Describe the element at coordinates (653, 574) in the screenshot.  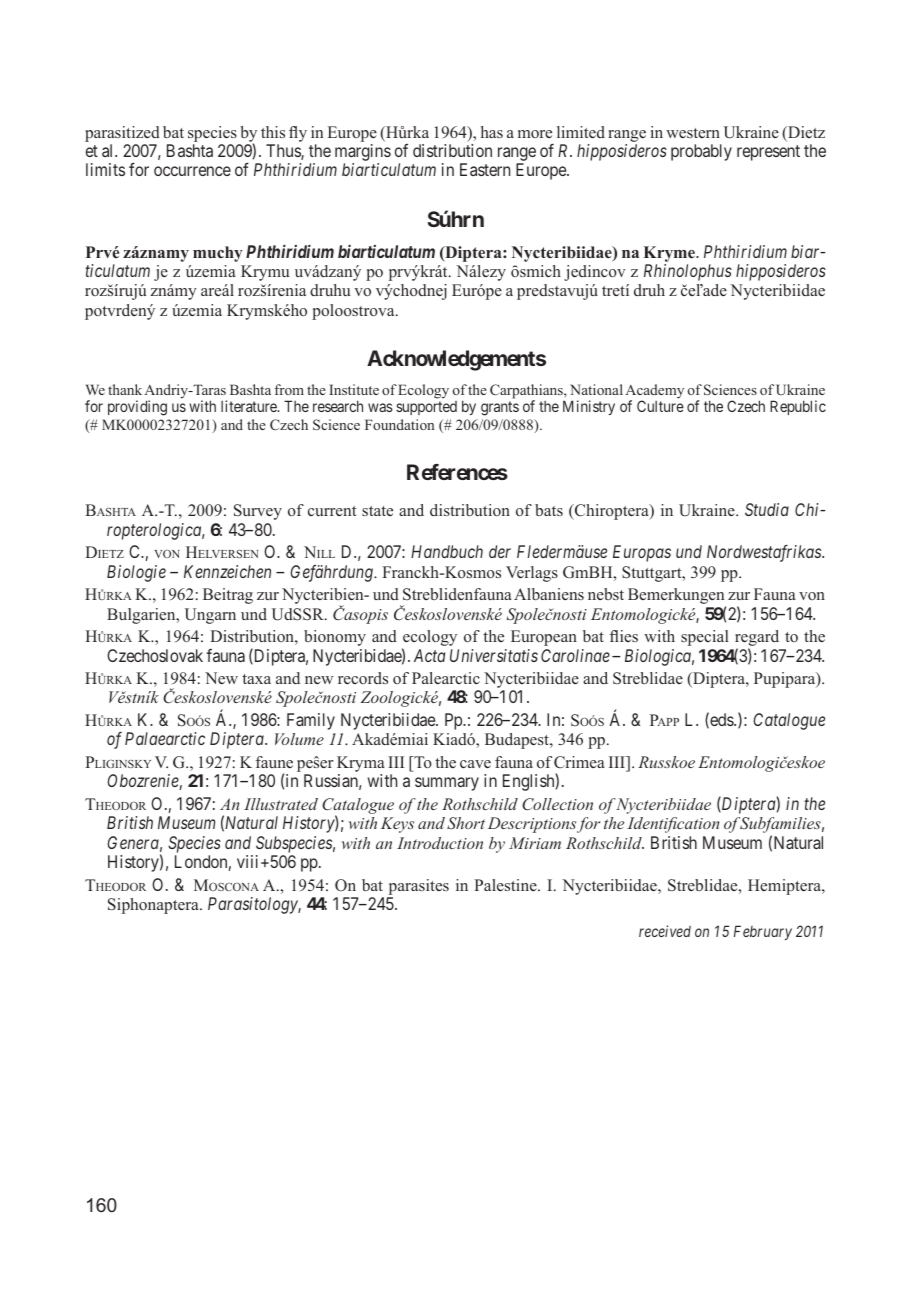
I see `Stuttgart` at that location.
